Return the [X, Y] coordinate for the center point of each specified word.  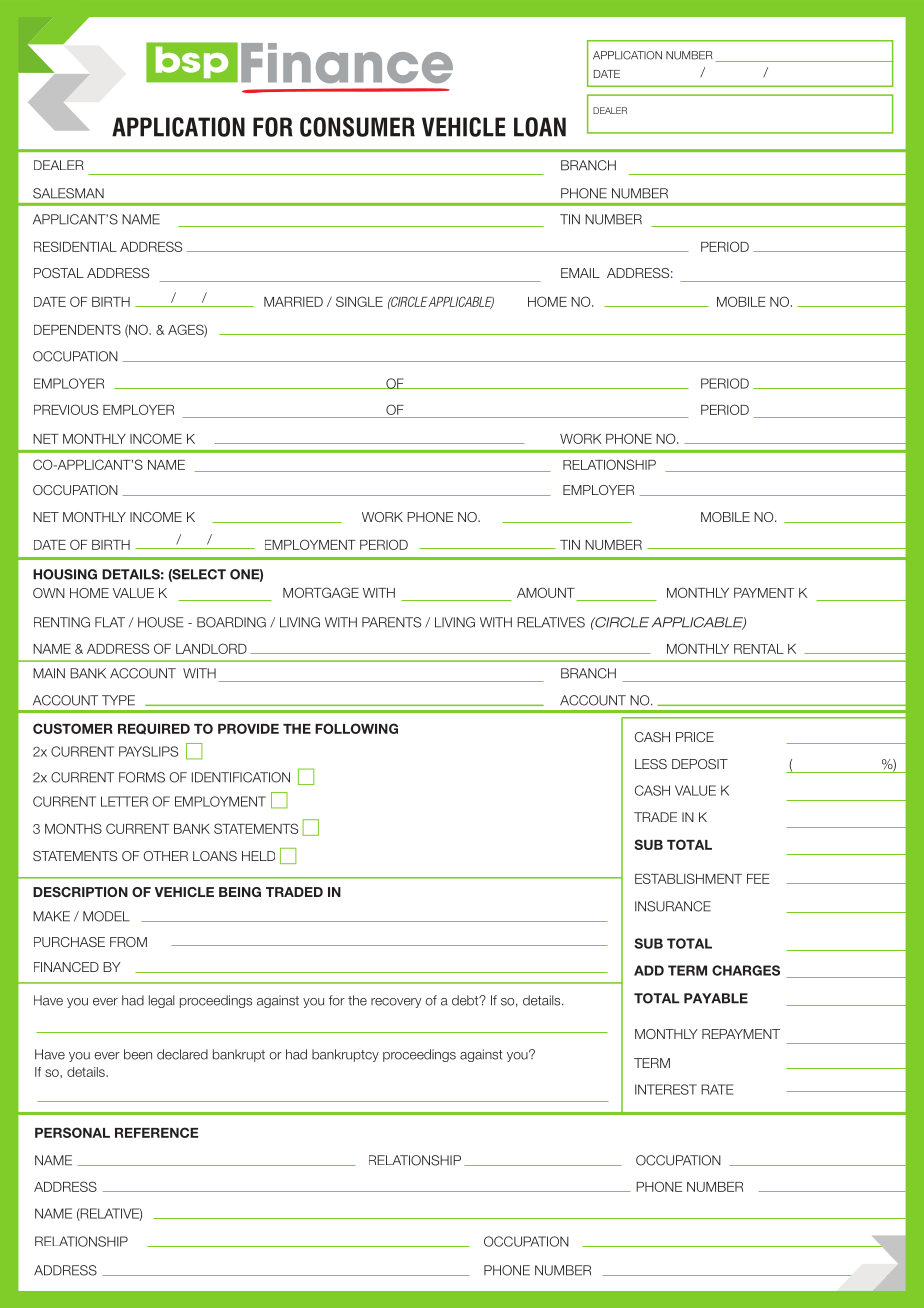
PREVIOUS [66, 409]
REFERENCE [156, 1132]
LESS [651, 764]
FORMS [142, 777]
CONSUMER [357, 127]
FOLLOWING [356, 728]
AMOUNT [547, 594]
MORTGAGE [321, 592]
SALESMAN [68, 193]
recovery [396, 1003]
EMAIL [580, 273]
